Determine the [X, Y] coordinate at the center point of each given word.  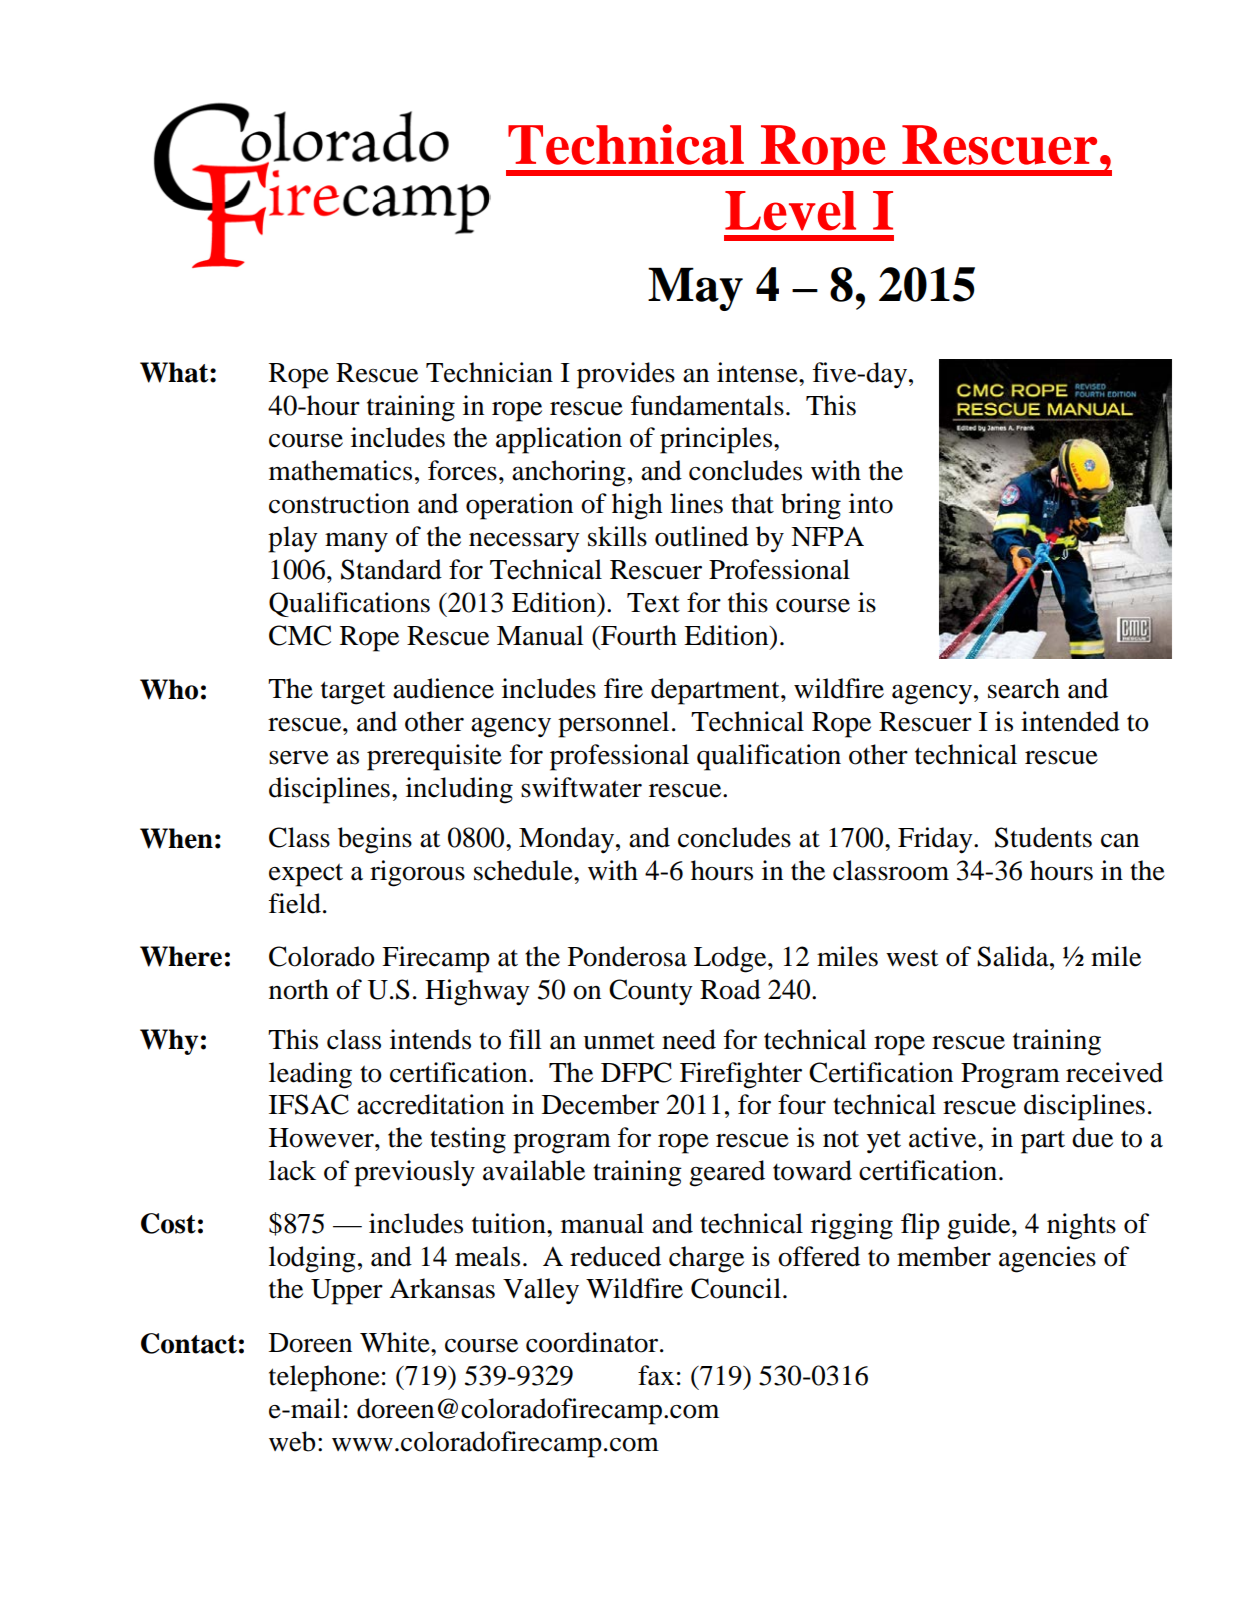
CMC [300, 635]
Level [790, 211]
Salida [1014, 956]
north [299, 989]
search [1024, 688]
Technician [489, 372]
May [695, 289]
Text [653, 603]
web [292, 1441]
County [651, 992]
